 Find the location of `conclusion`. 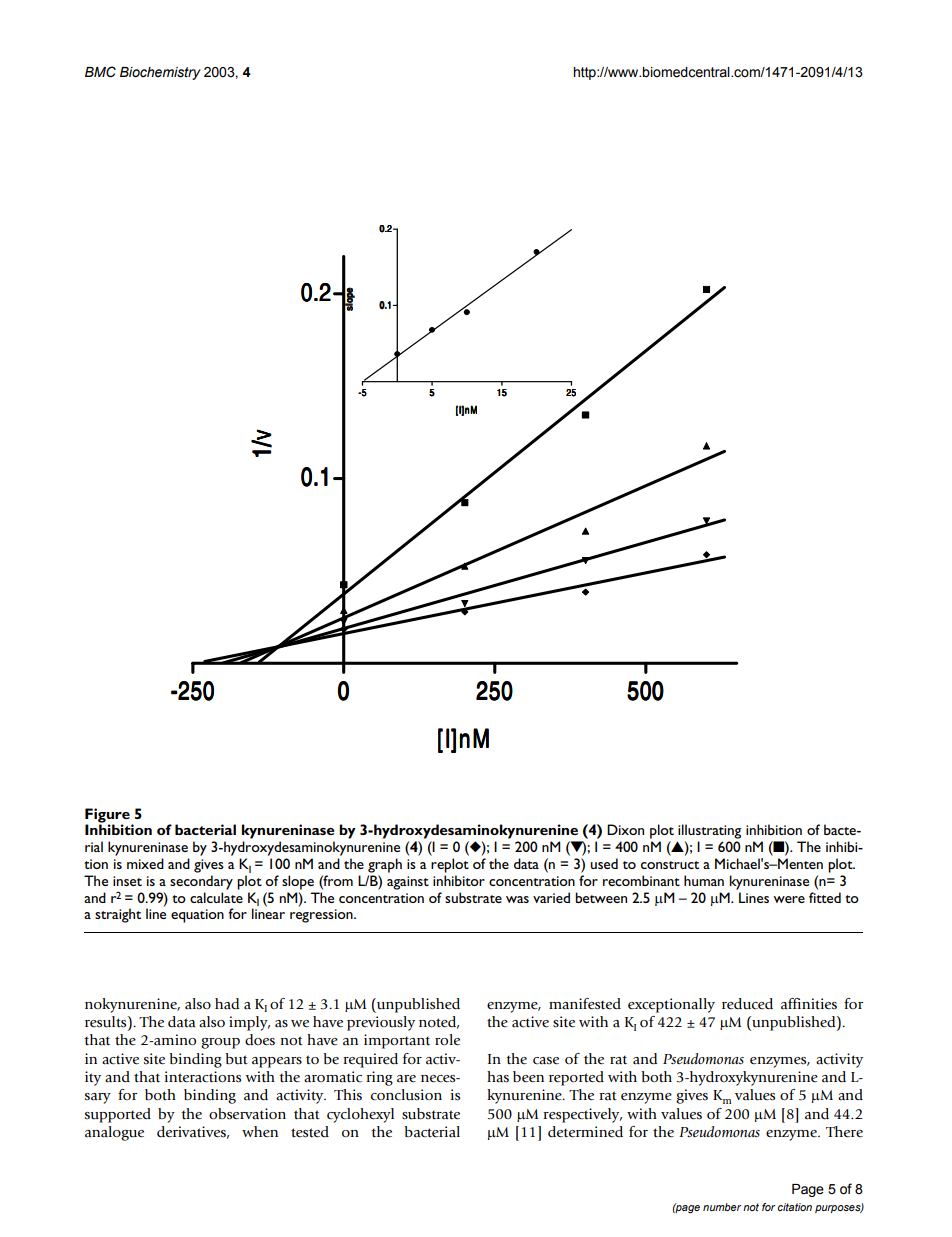

conclusion is located at coordinates (406, 1095).
